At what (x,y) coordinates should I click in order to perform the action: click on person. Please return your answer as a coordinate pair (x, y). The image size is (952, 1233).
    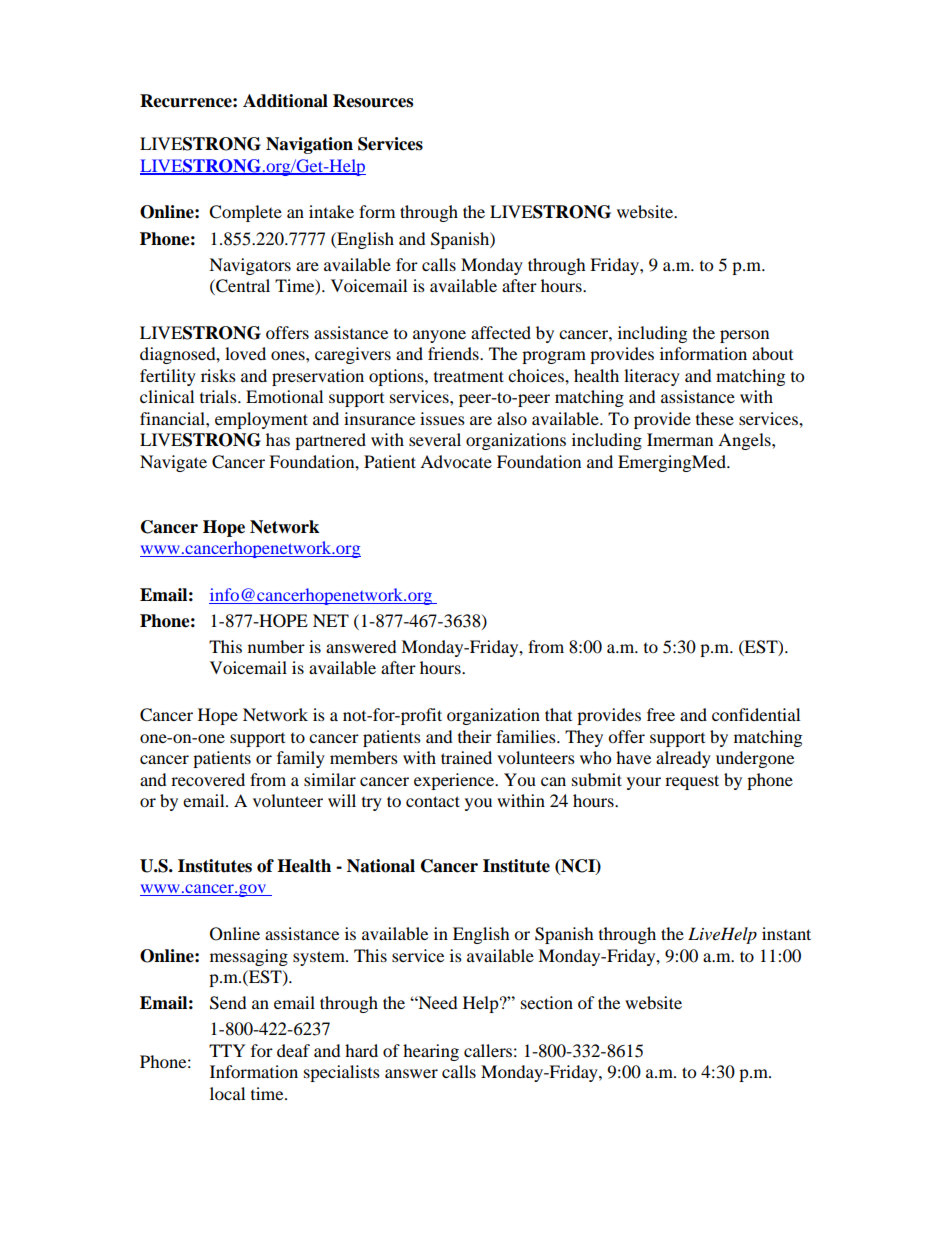
    Looking at the image, I should click on (744, 336).
